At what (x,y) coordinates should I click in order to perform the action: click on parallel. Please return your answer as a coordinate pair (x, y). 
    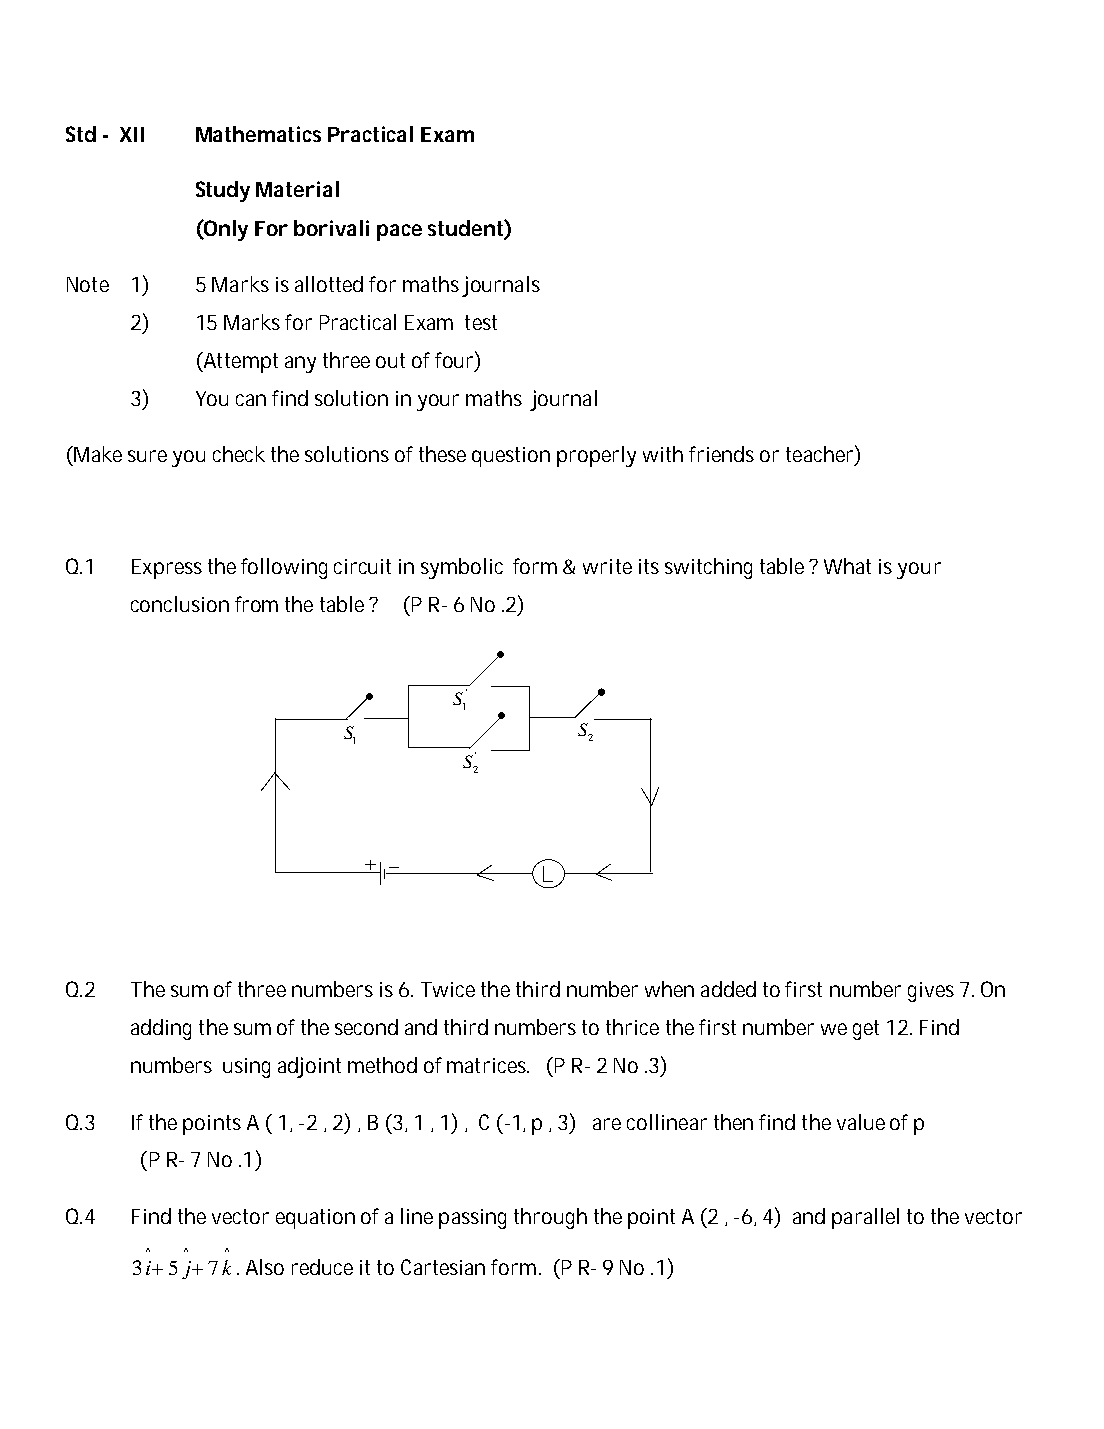
    Looking at the image, I should click on (865, 1218).
